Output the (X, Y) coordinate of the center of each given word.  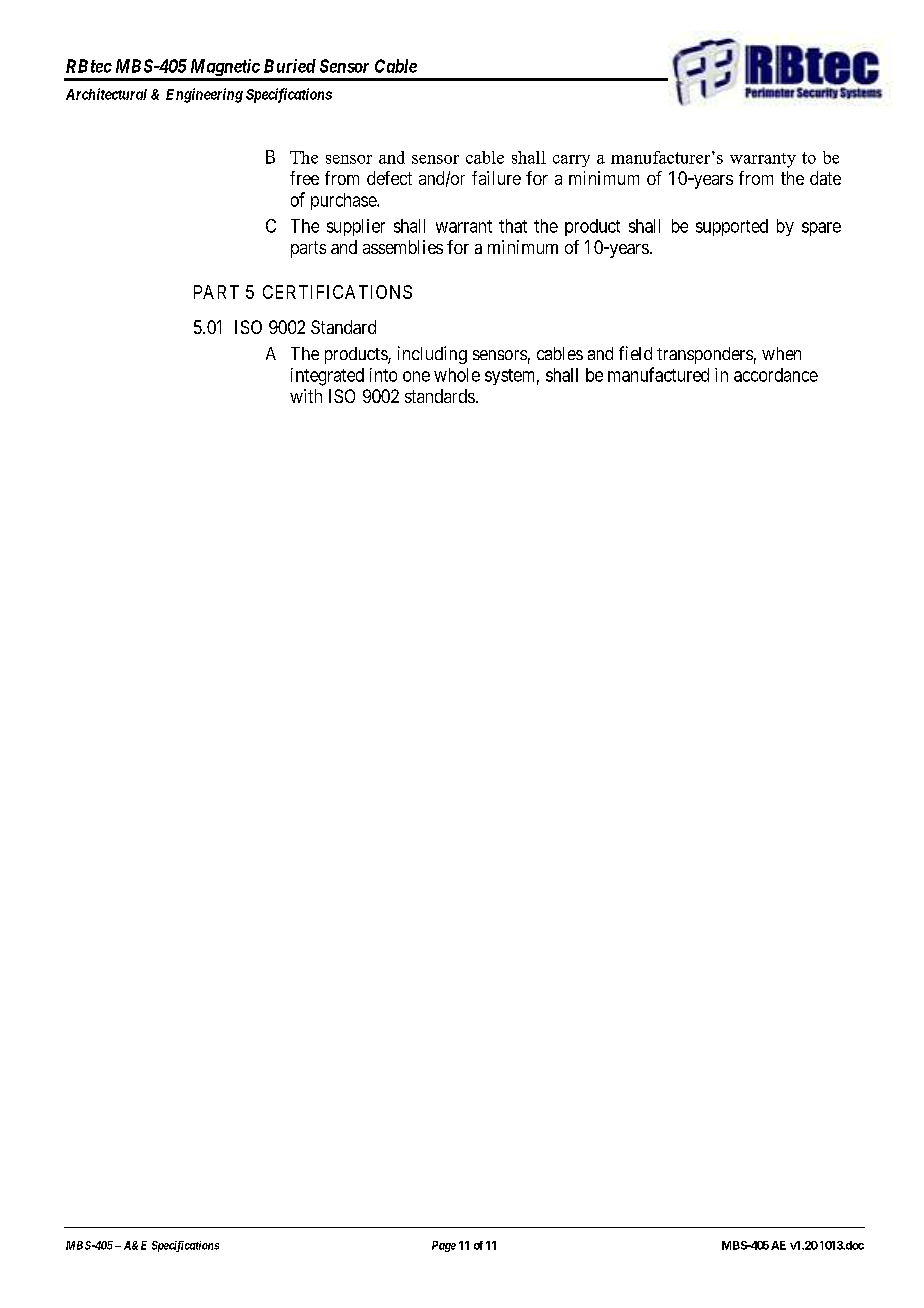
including (432, 355)
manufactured (658, 374)
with (306, 396)
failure (496, 178)
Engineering (204, 95)
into (383, 375)
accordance (776, 375)
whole (457, 375)
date (825, 178)
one (416, 376)
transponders (705, 355)
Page (444, 1246)
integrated (327, 377)
